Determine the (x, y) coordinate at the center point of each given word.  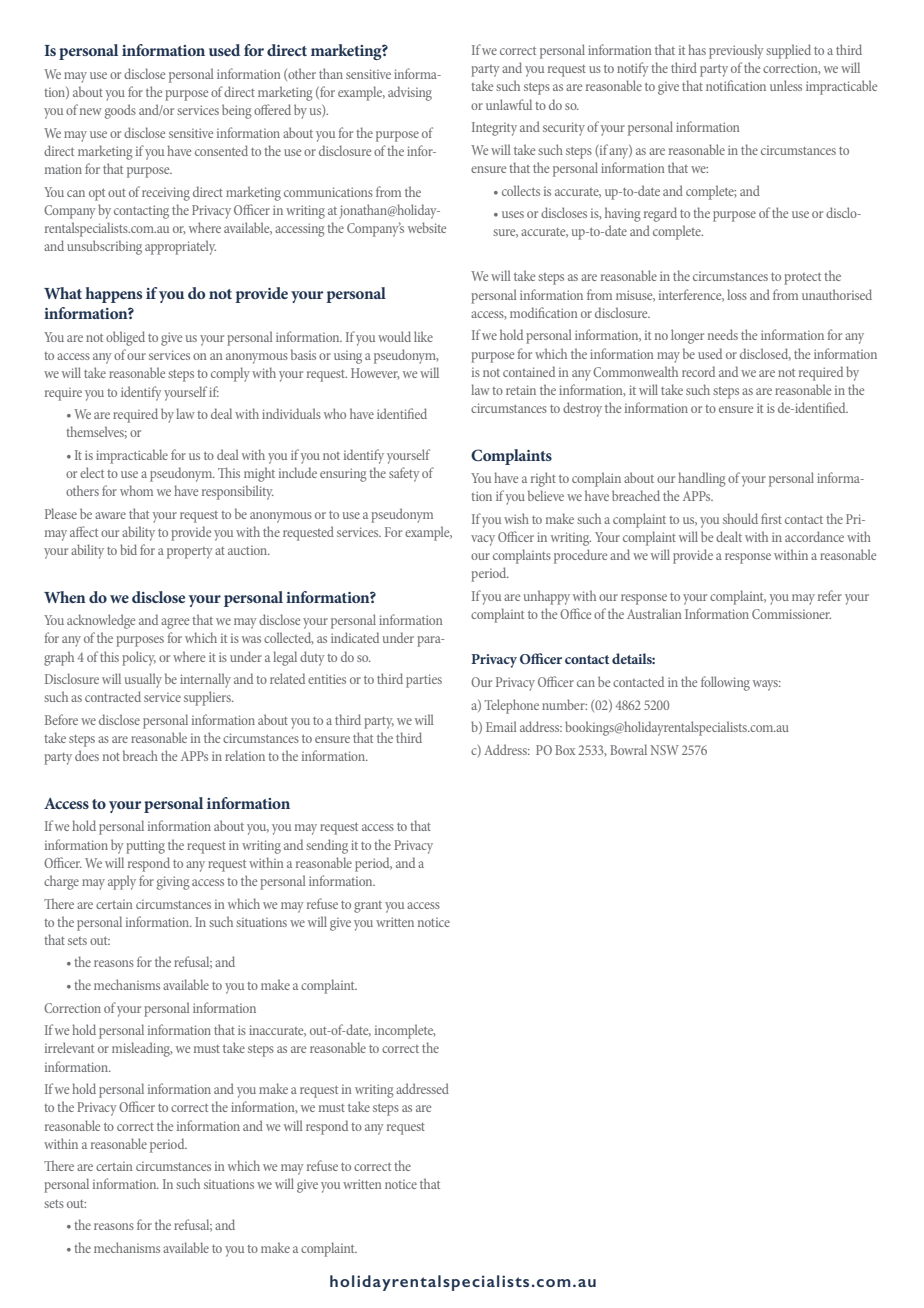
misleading (142, 1049)
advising (410, 93)
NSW (664, 750)
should (740, 518)
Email (501, 726)
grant (368, 907)
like (423, 336)
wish (516, 518)
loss (737, 294)
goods (120, 111)
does (87, 755)
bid (128, 549)
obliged (125, 338)
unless (786, 85)
